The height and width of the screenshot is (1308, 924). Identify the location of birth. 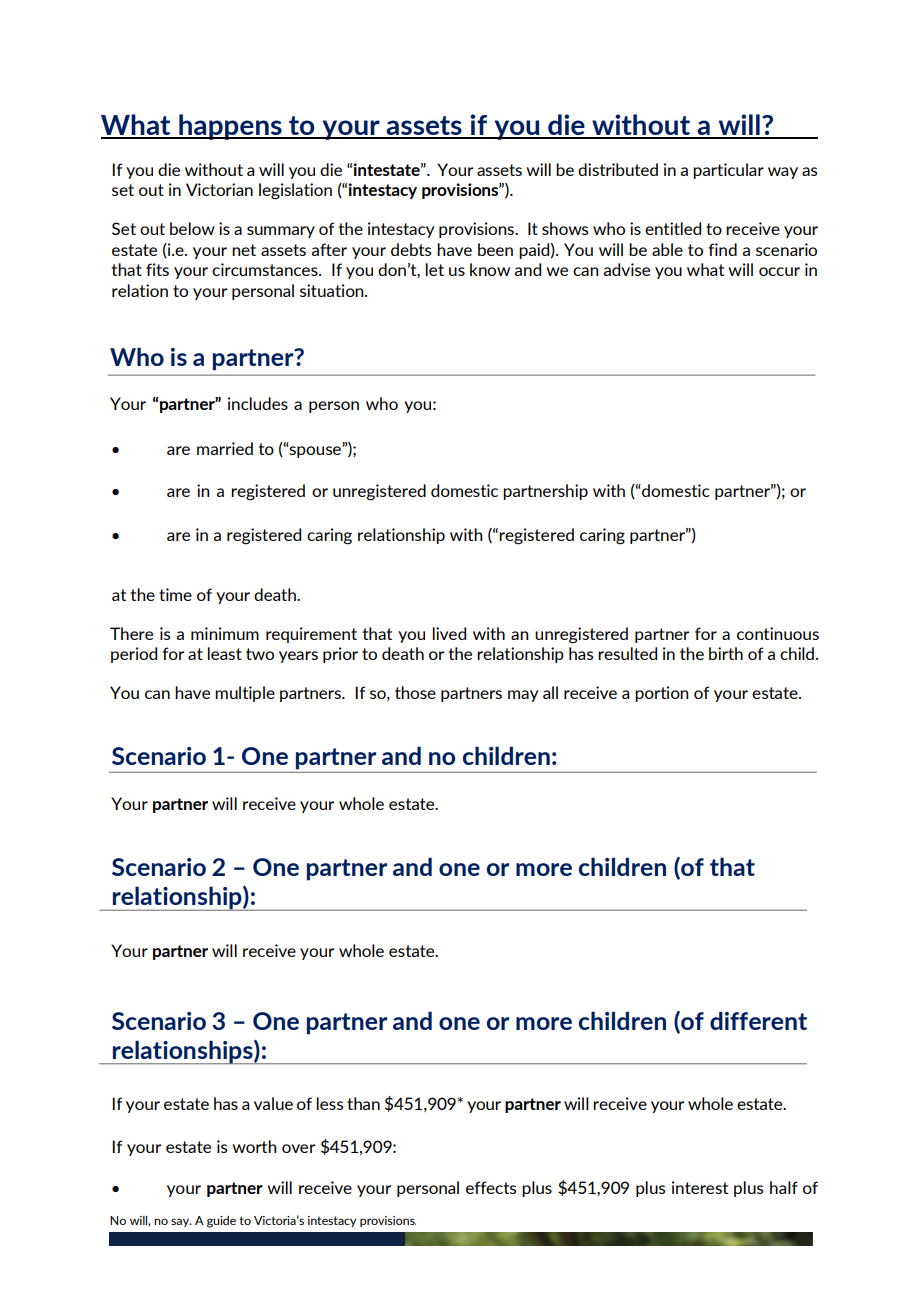
(726, 653).
